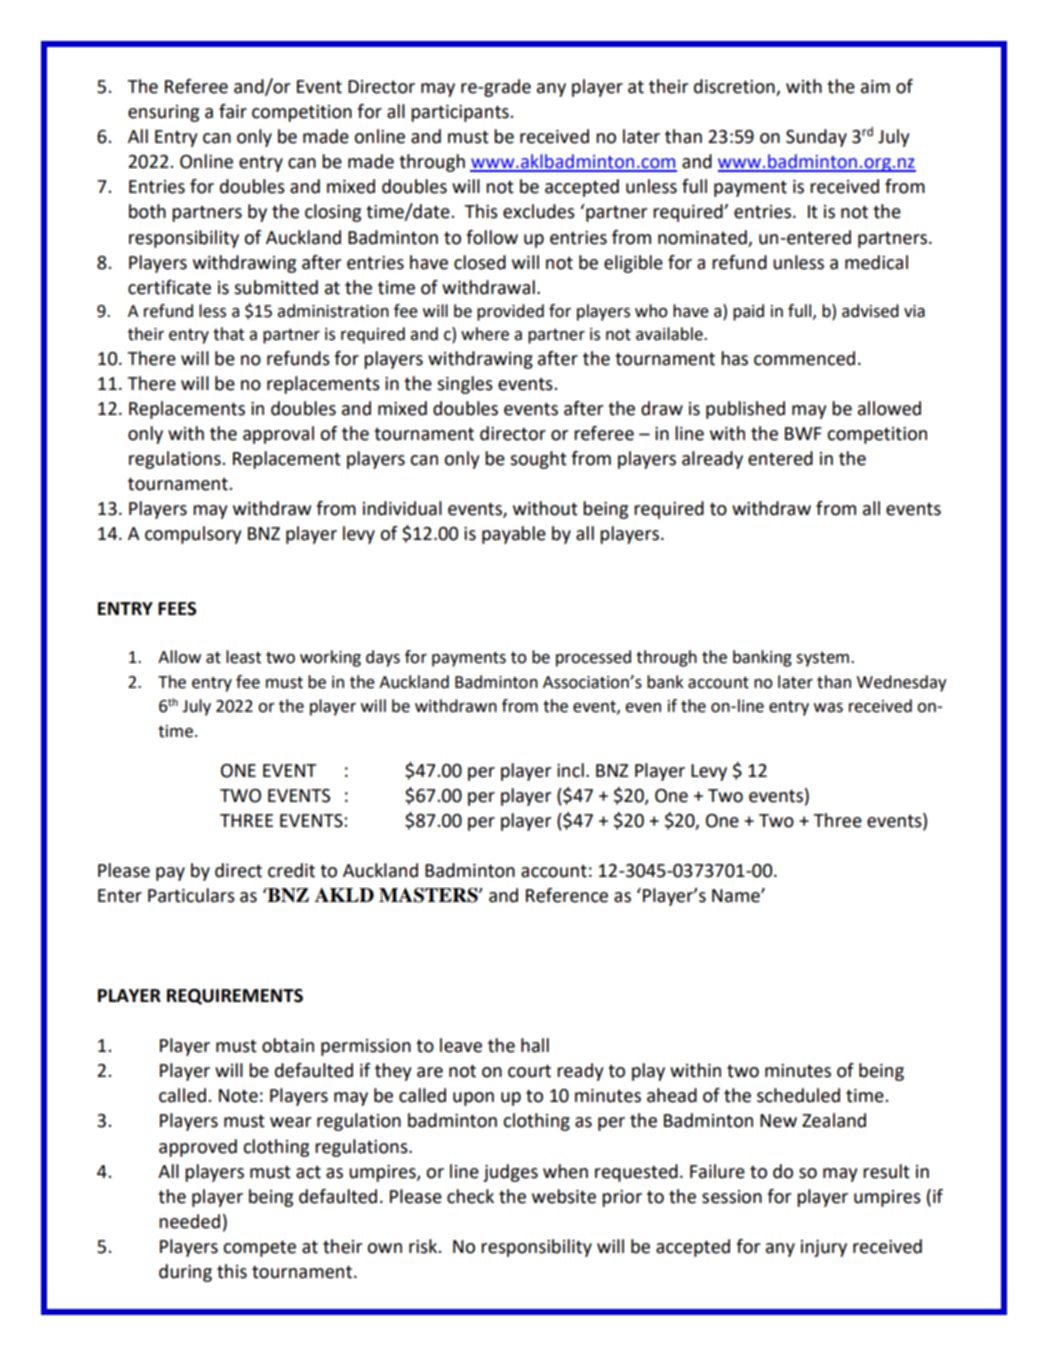  What do you see at coordinates (259, 1249) in the page?
I see `compete` at bounding box center [259, 1249].
